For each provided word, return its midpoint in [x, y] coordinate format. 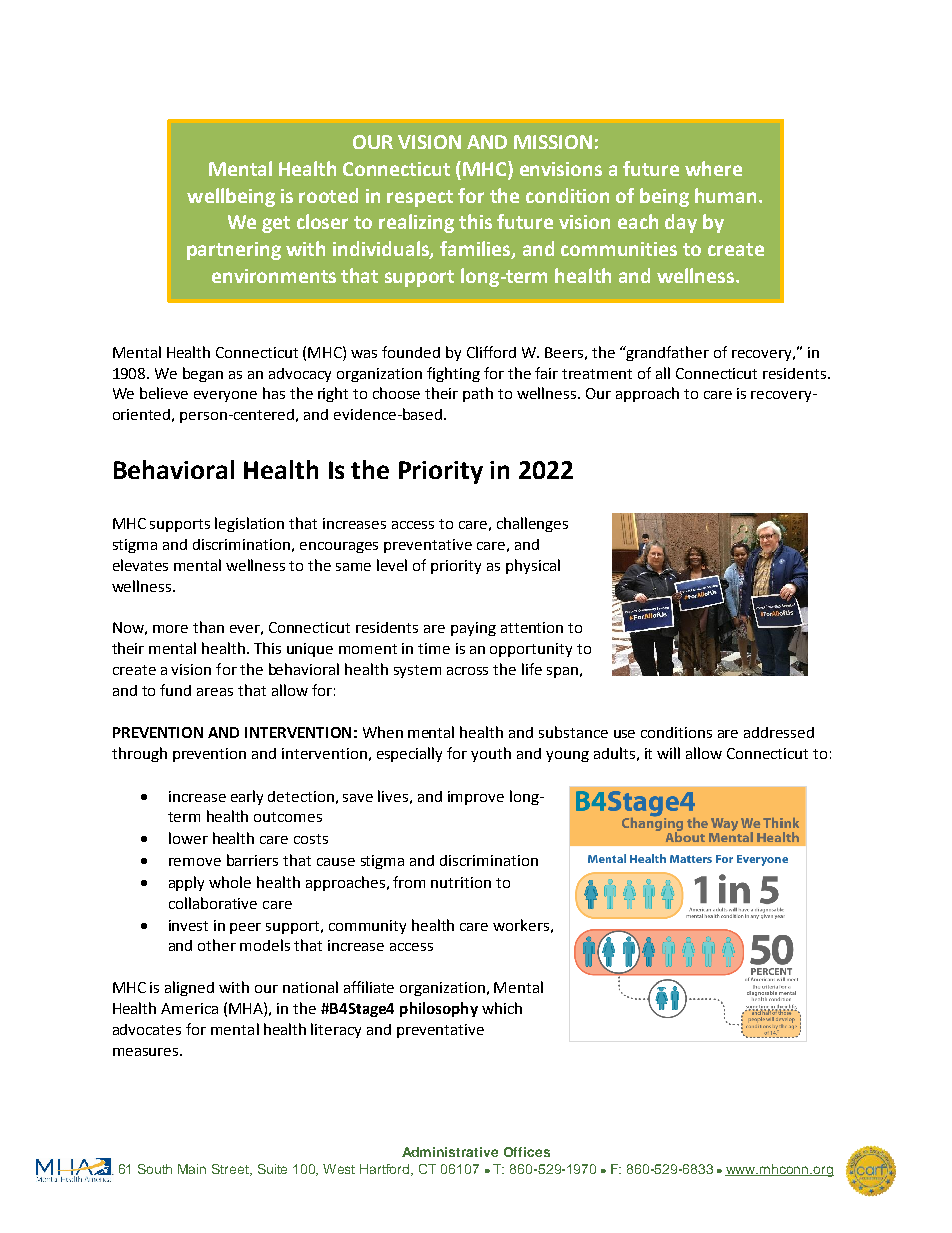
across [467, 671]
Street [232, 1170]
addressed [779, 732]
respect [420, 198]
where [713, 168]
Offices [527, 1152]
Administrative [450, 1152]
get [276, 224]
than [208, 627]
